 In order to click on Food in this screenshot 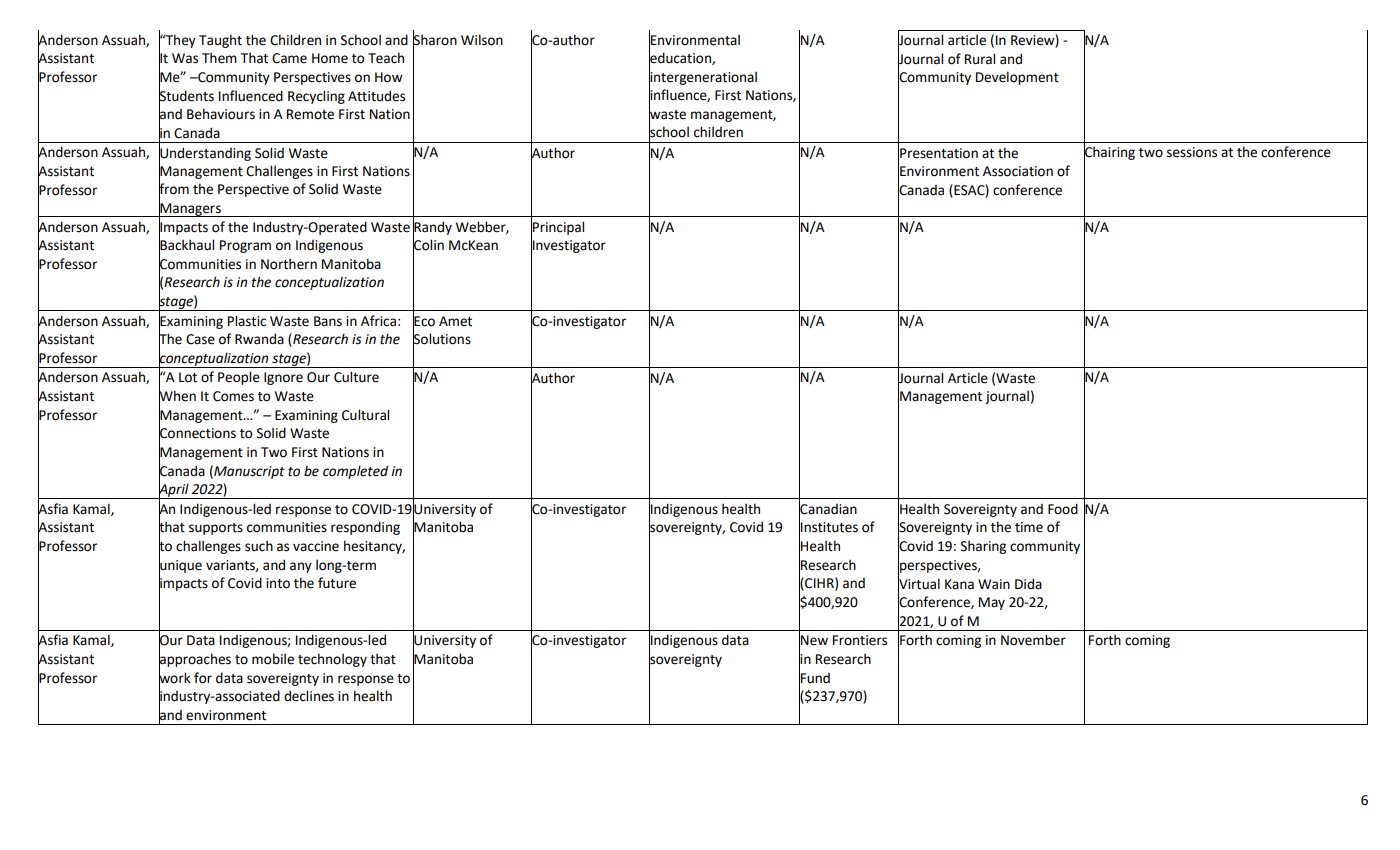, I will do `click(1063, 509)`.
